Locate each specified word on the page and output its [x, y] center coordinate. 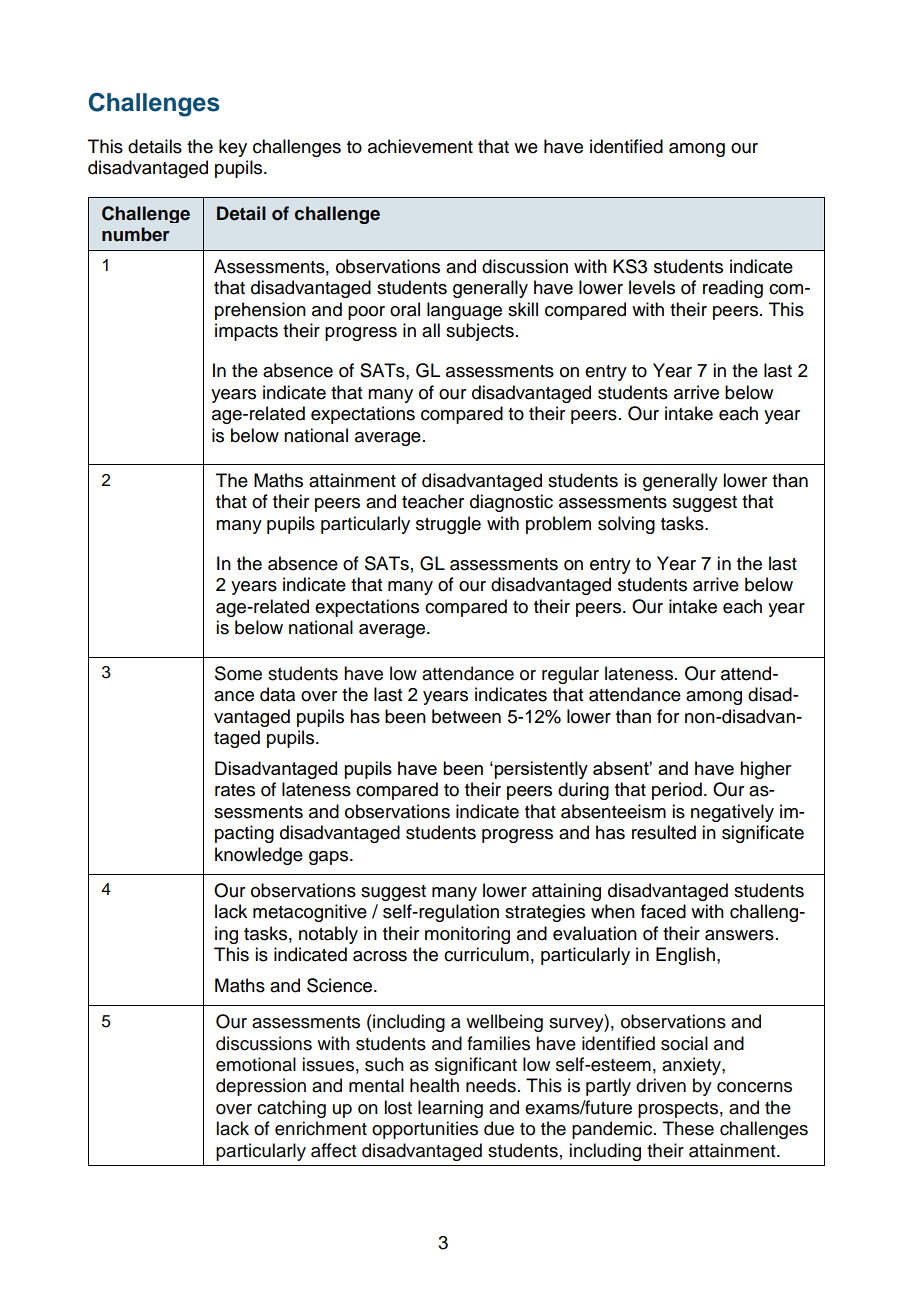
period [677, 791]
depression [261, 1087]
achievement [420, 146]
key [233, 148]
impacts [246, 332]
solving [626, 525]
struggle [448, 525]
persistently [540, 770]
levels [652, 287]
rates [235, 790]
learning [450, 1109]
